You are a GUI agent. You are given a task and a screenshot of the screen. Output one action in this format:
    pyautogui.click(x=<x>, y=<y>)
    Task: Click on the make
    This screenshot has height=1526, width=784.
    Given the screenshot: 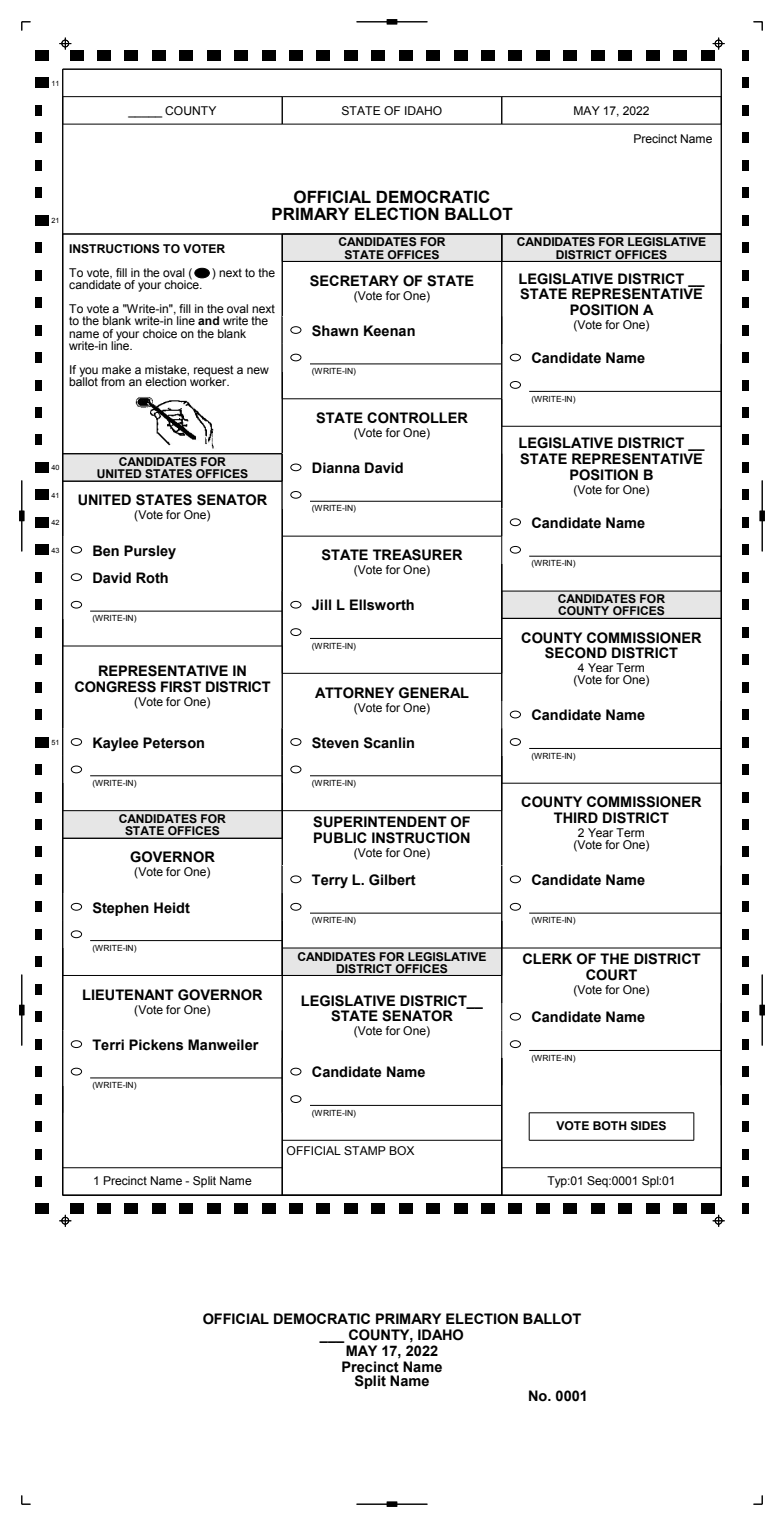 What is the action you would take?
    pyautogui.click(x=116, y=369)
